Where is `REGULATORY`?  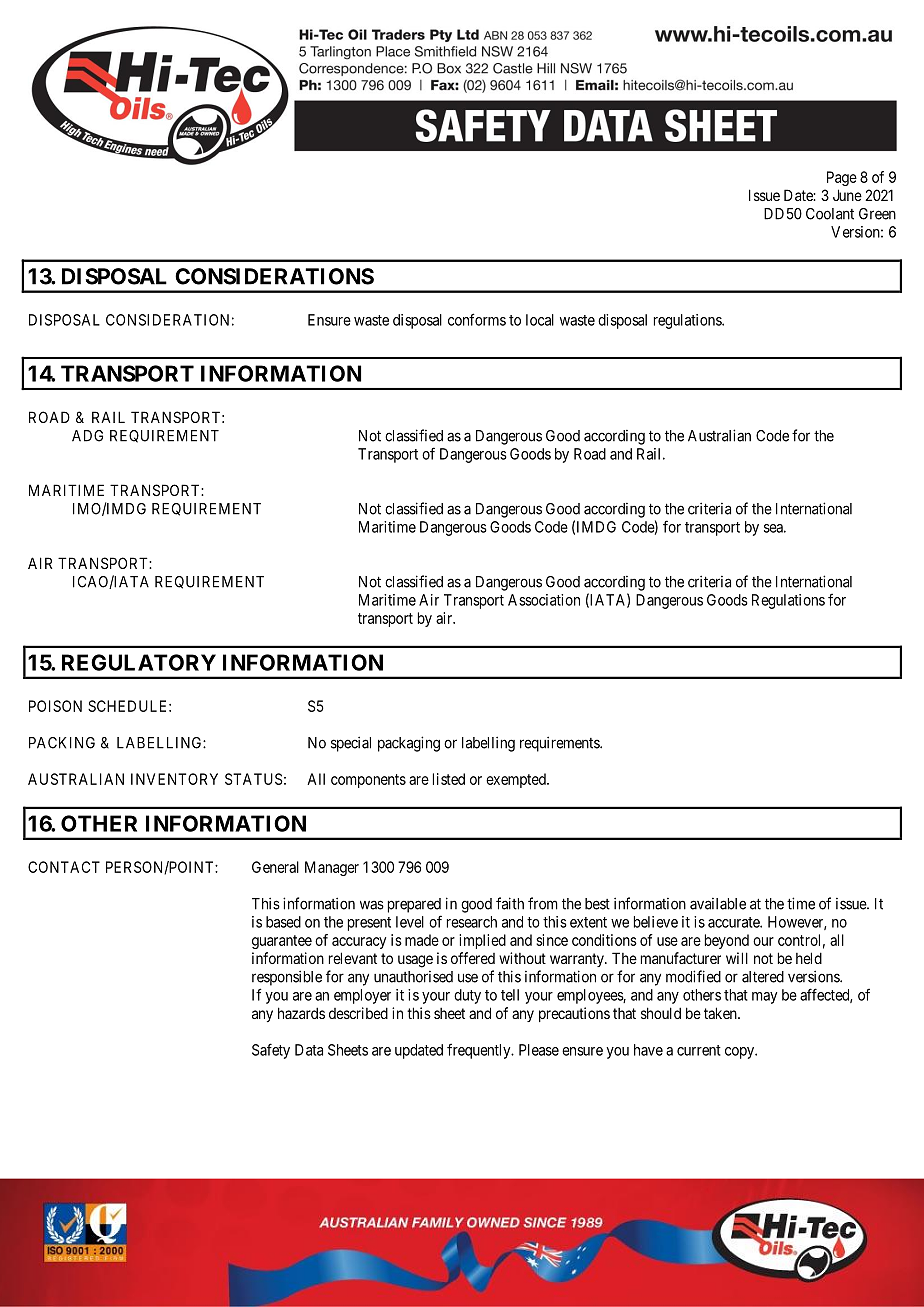
REGULATORY is located at coordinates (139, 662).
